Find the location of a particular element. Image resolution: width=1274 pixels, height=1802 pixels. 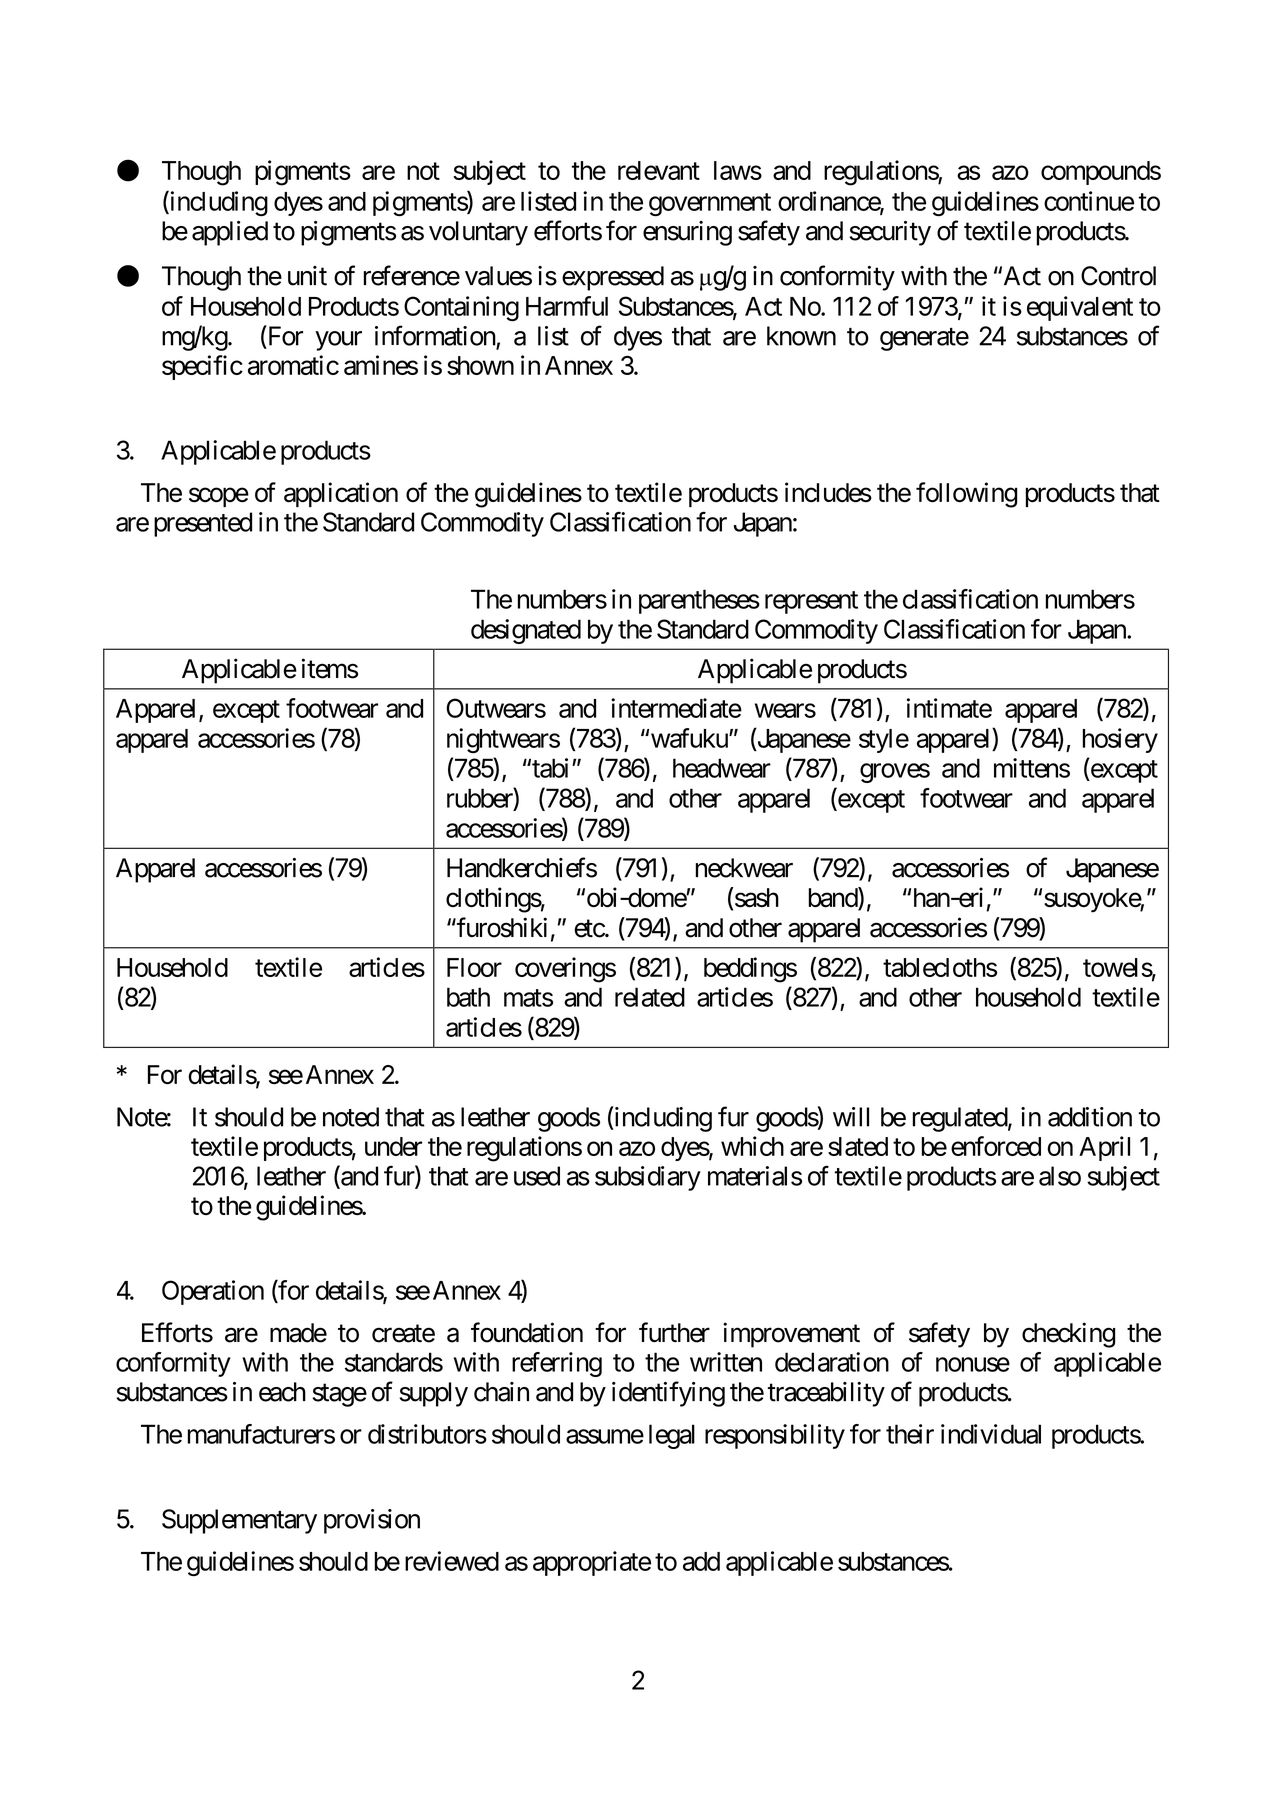

security is located at coordinates (890, 233).
